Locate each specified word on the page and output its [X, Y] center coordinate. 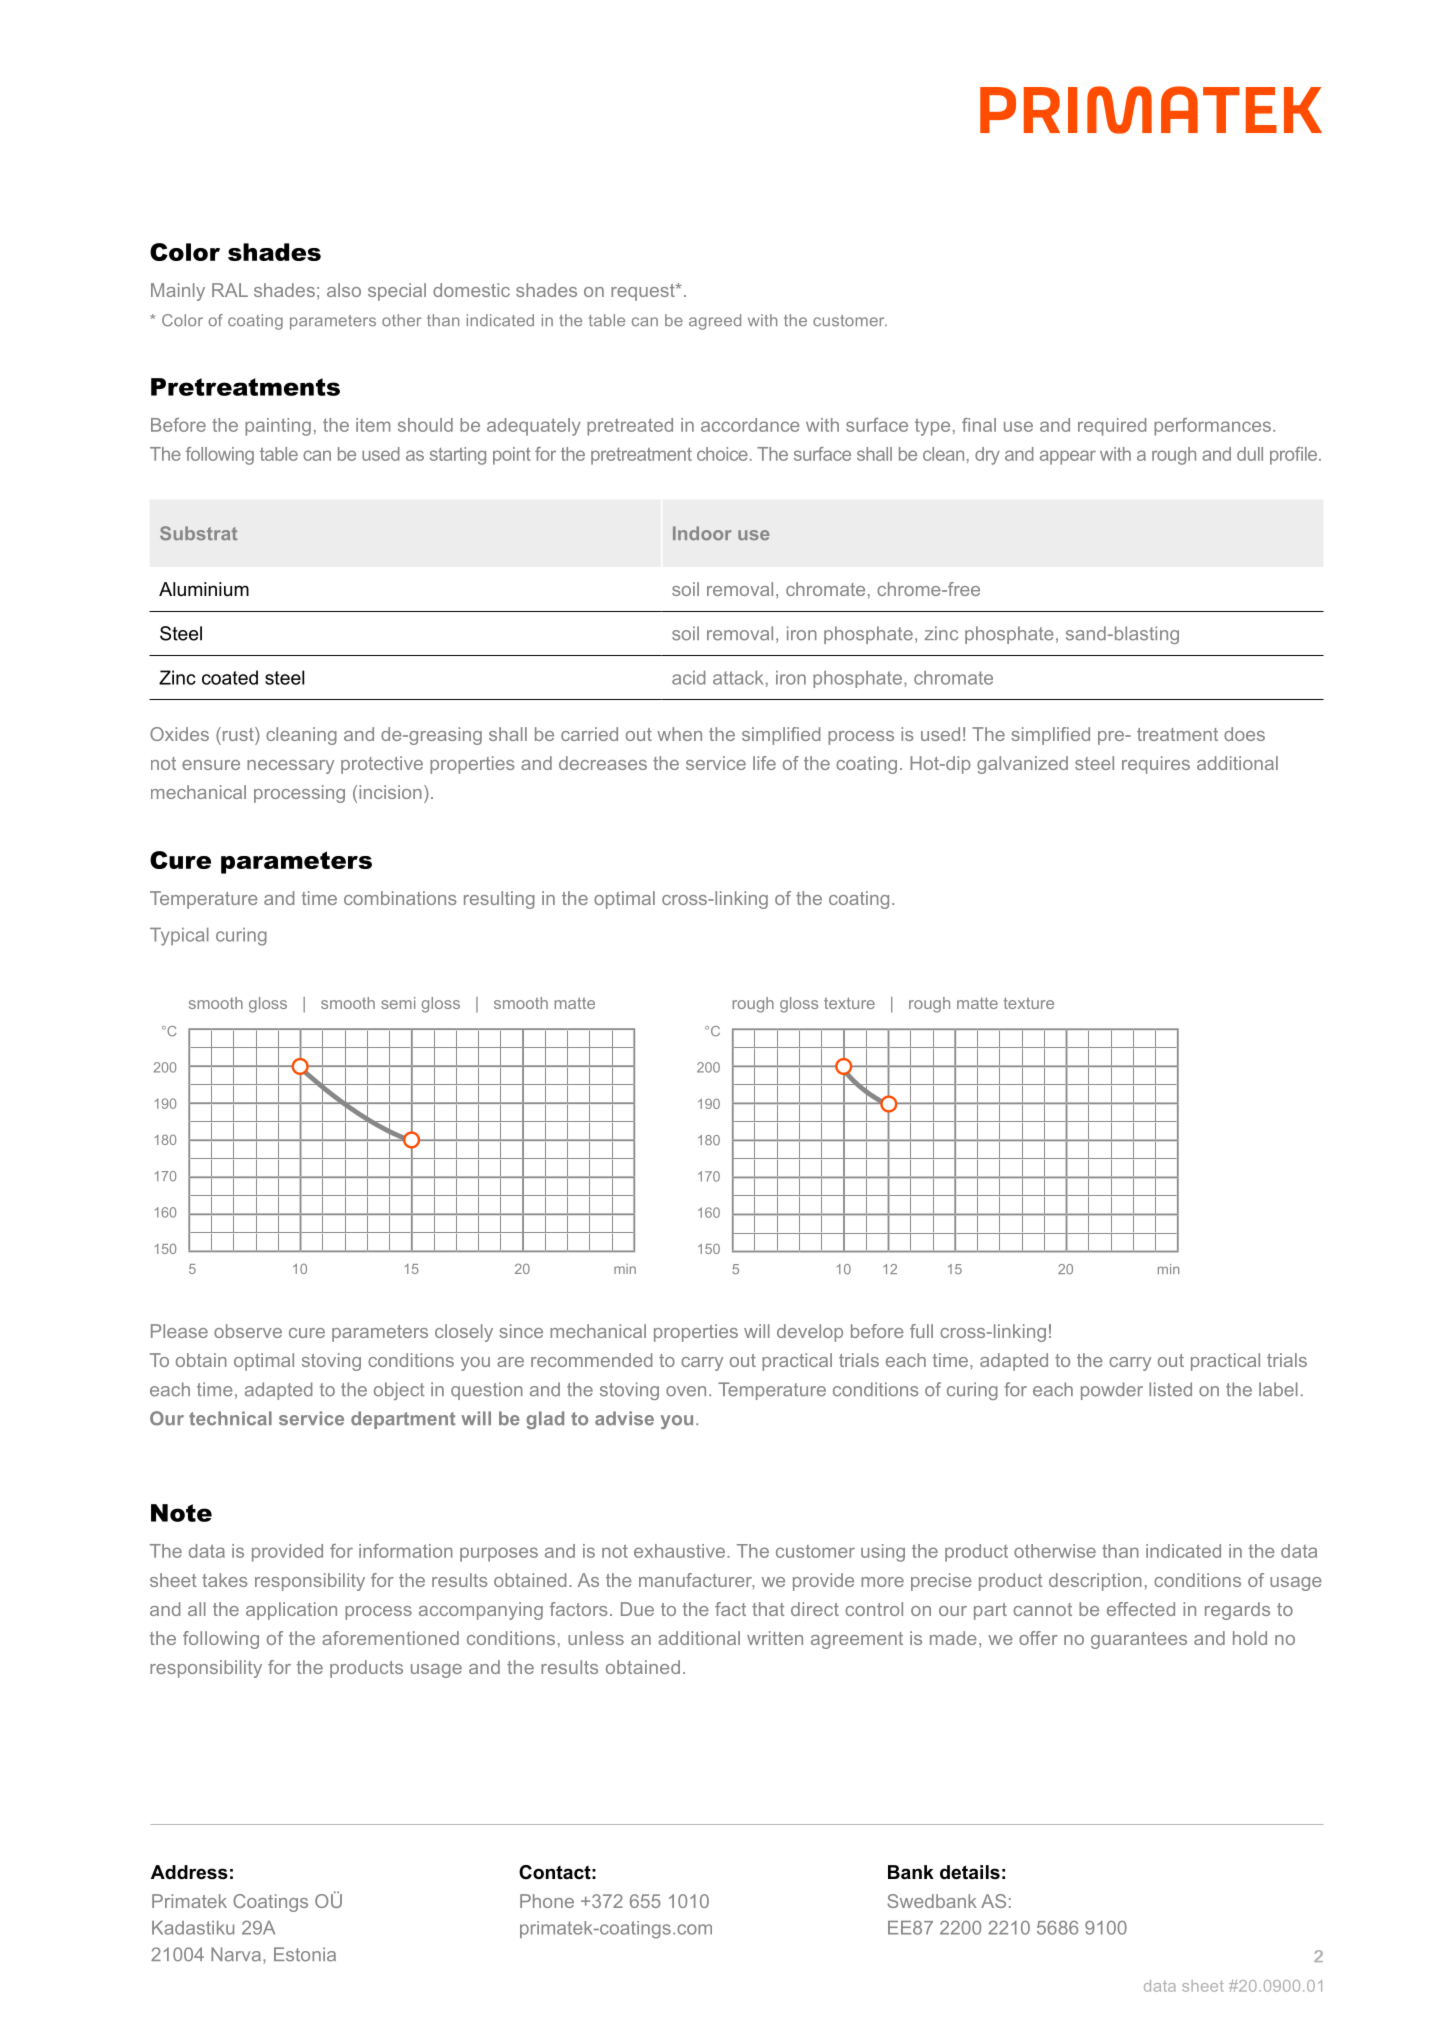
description [1095, 1582]
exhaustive [679, 1551]
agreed [715, 322]
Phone [547, 1901]
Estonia [305, 1954]
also [344, 290]
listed [1170, 1389]
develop [810, 1333]
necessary [290, 767]
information [406, 1551]
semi [398, 1003]
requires [1156, 765]
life [764, 763]
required [1112, 427]
